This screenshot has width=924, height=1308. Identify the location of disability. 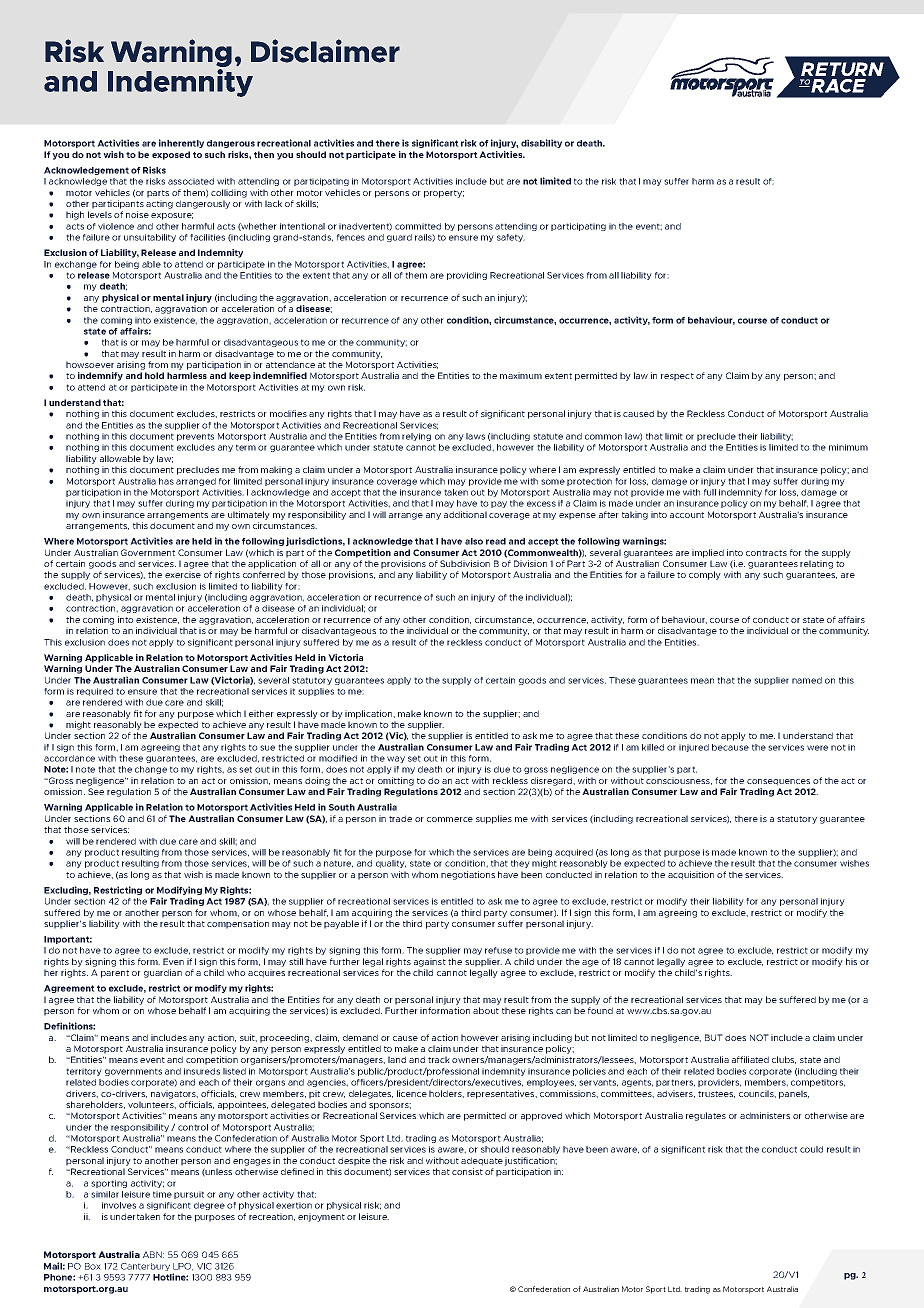
(541, 143).
